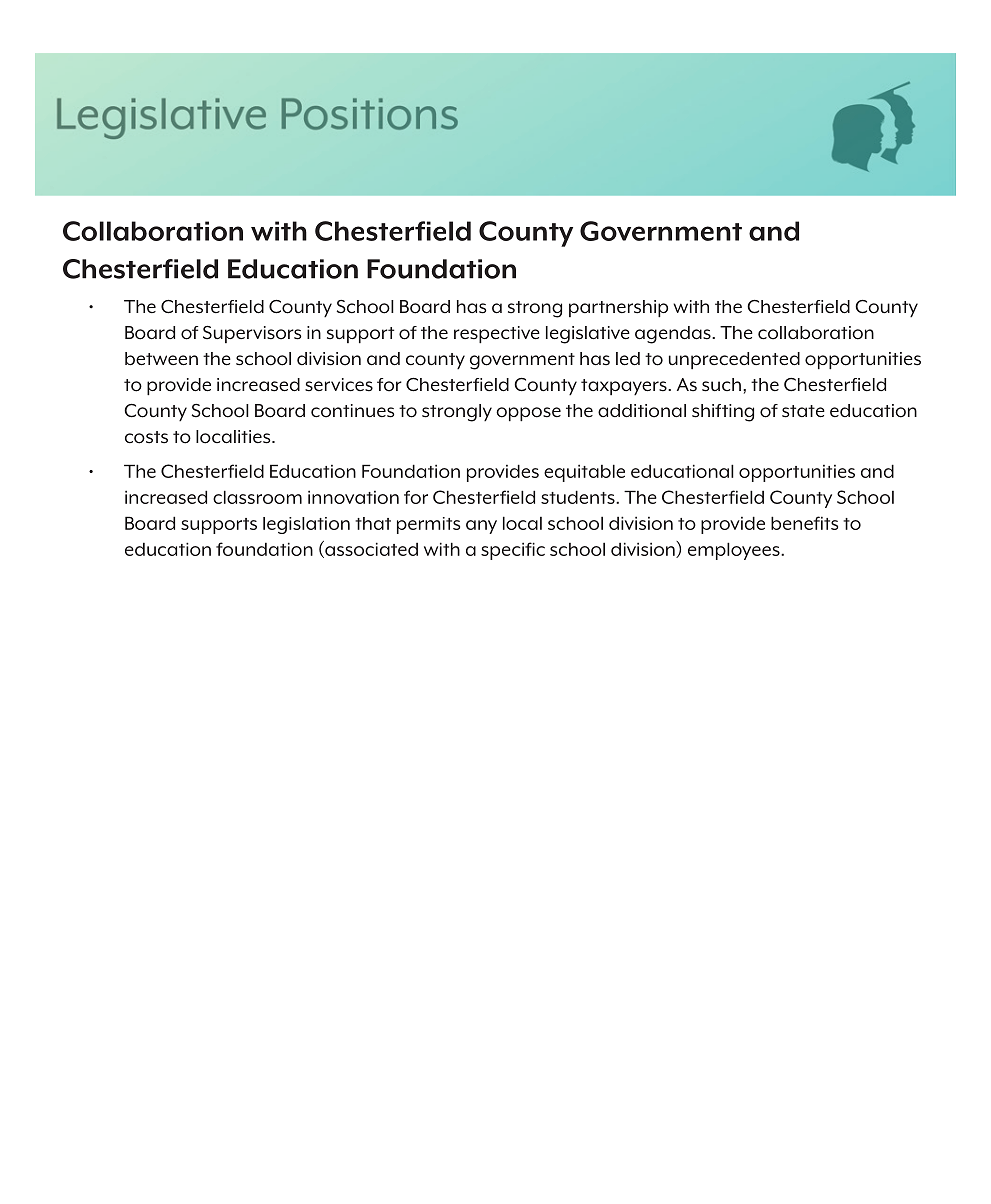 This screenshot has height=1204, width=991. What do you see at coordinates (584, 473) in the screenshot?
I see `equitable` at bounding box center [584, 473].
